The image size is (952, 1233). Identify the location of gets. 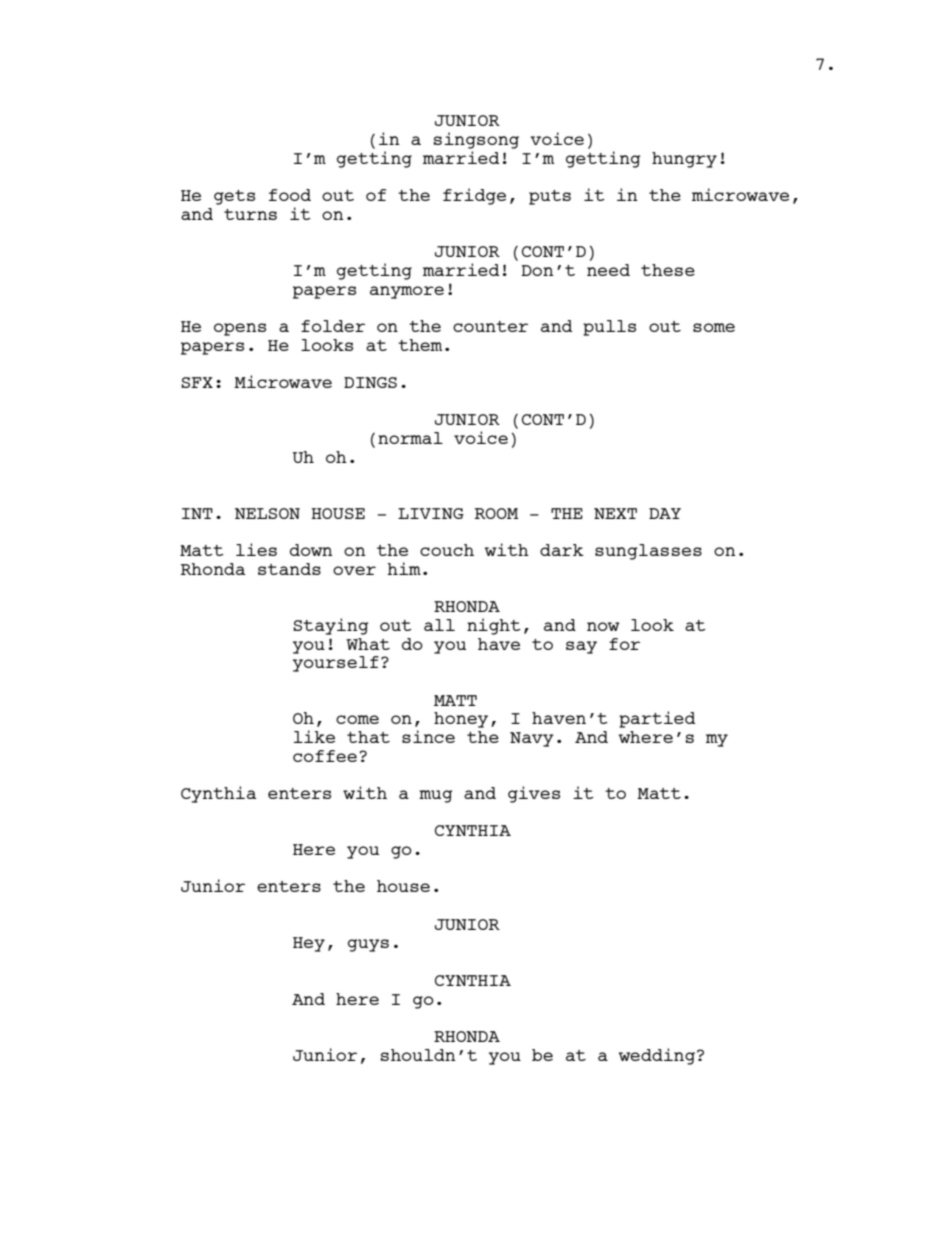
(234, 197).
